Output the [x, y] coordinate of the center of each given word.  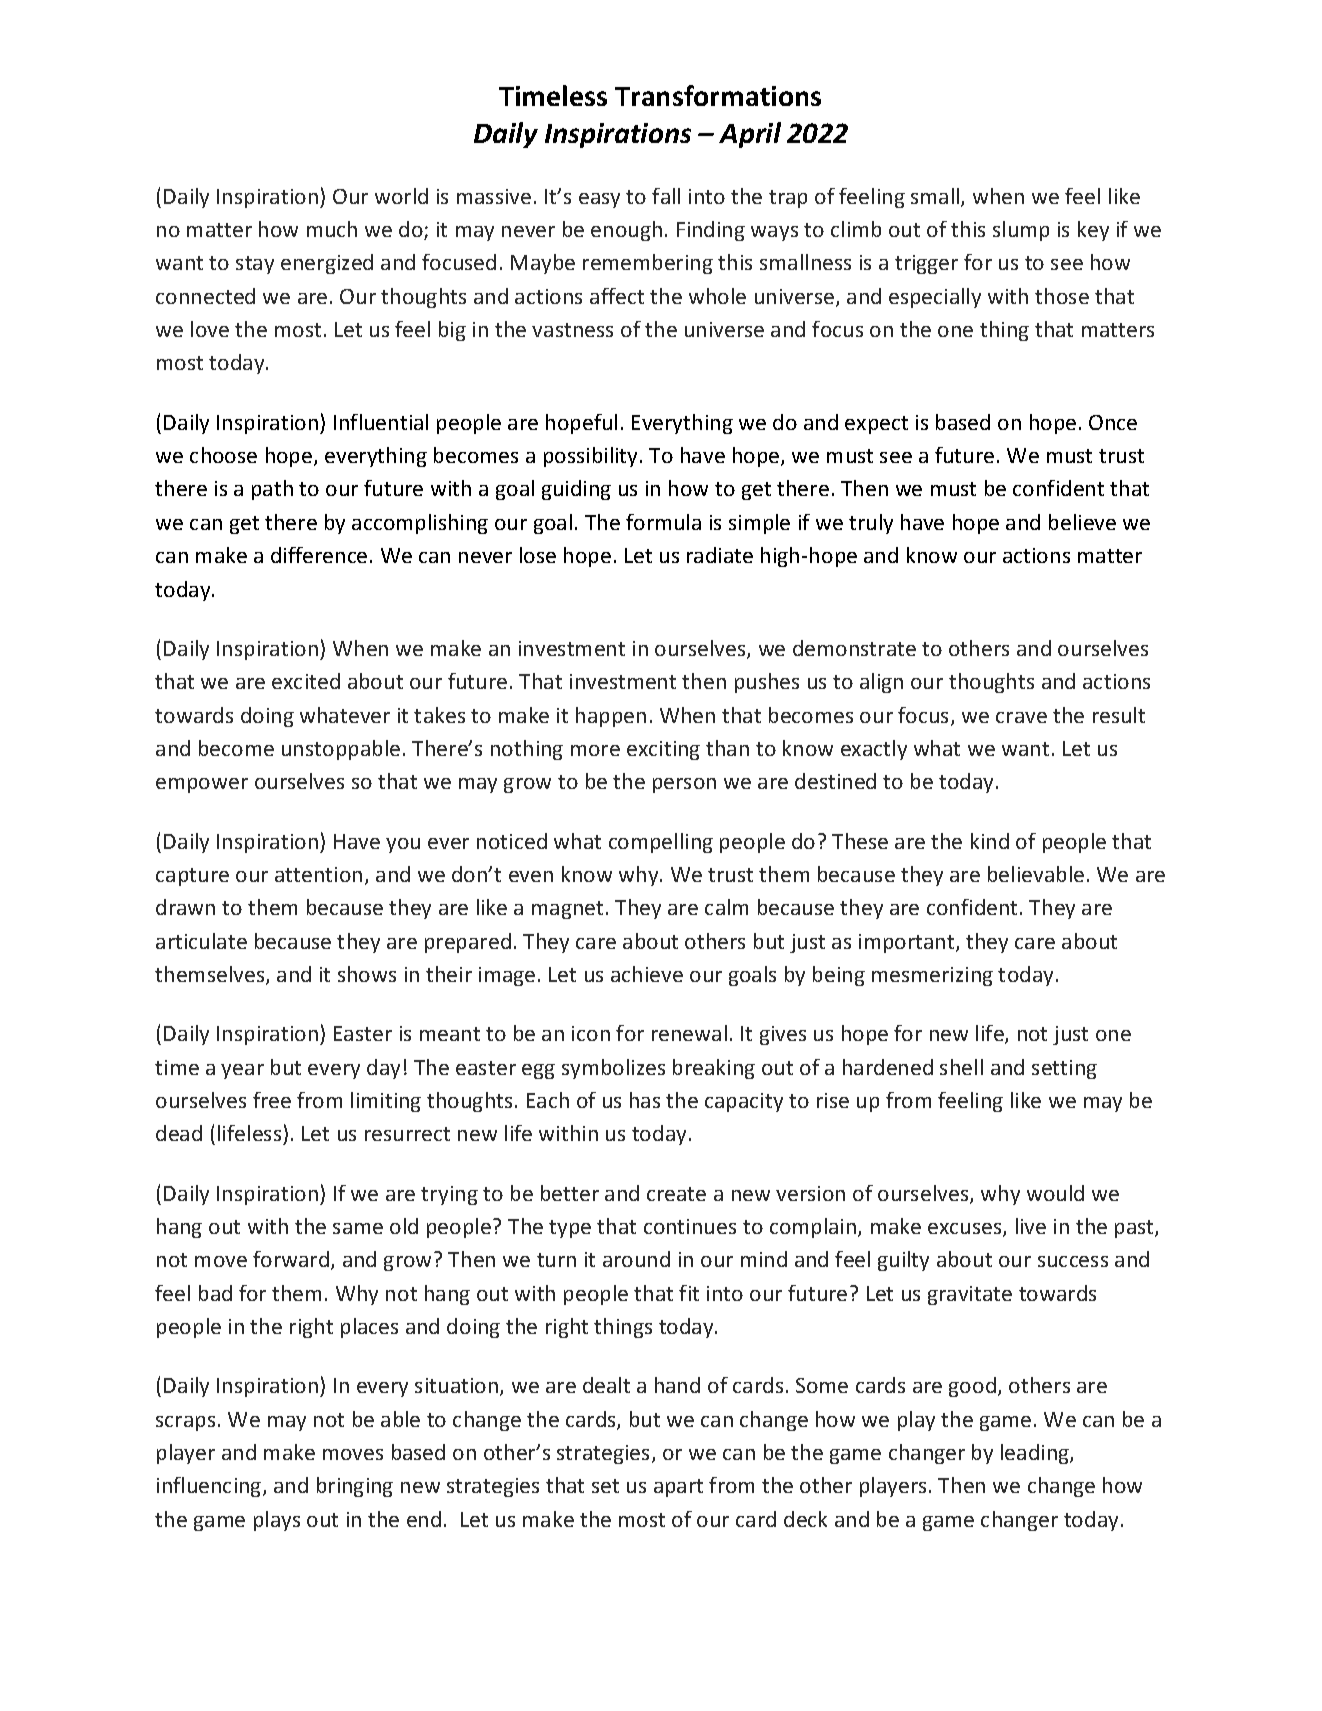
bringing [355, 1487]
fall [666, 196]
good [972, 1387]
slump [1021, 231]
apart [678, 1488]
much [332, 229]
